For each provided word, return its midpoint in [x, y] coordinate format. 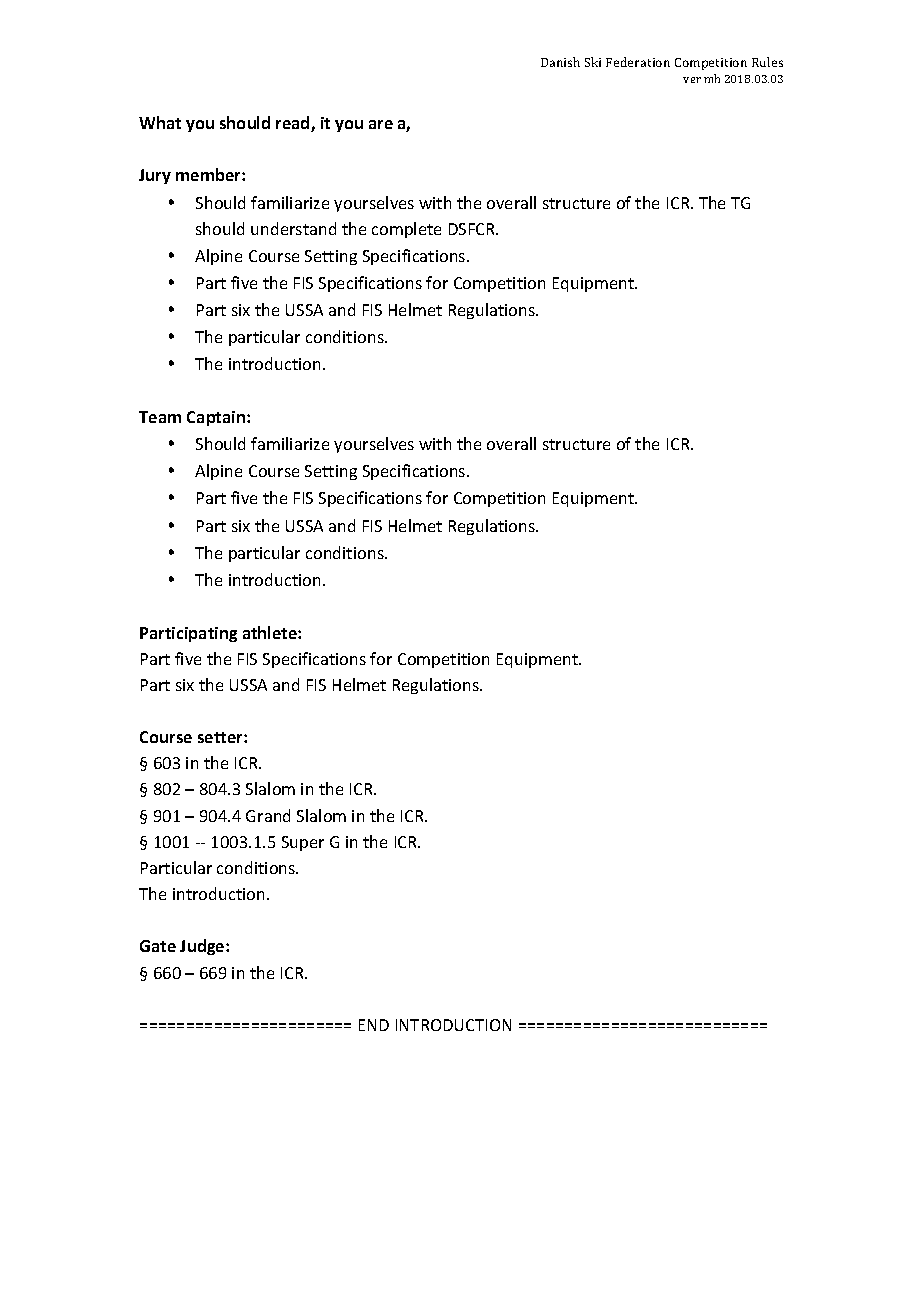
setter [221, 737]
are [381, 124]
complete [406, 230]
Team [160, 417]
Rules [767, 62]
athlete [271, 632]
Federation [638, 62]
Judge [203, 947]
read [294, 124]
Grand [268, 815]
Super [303, 843]
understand [293, 228]
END [374, 1025]
